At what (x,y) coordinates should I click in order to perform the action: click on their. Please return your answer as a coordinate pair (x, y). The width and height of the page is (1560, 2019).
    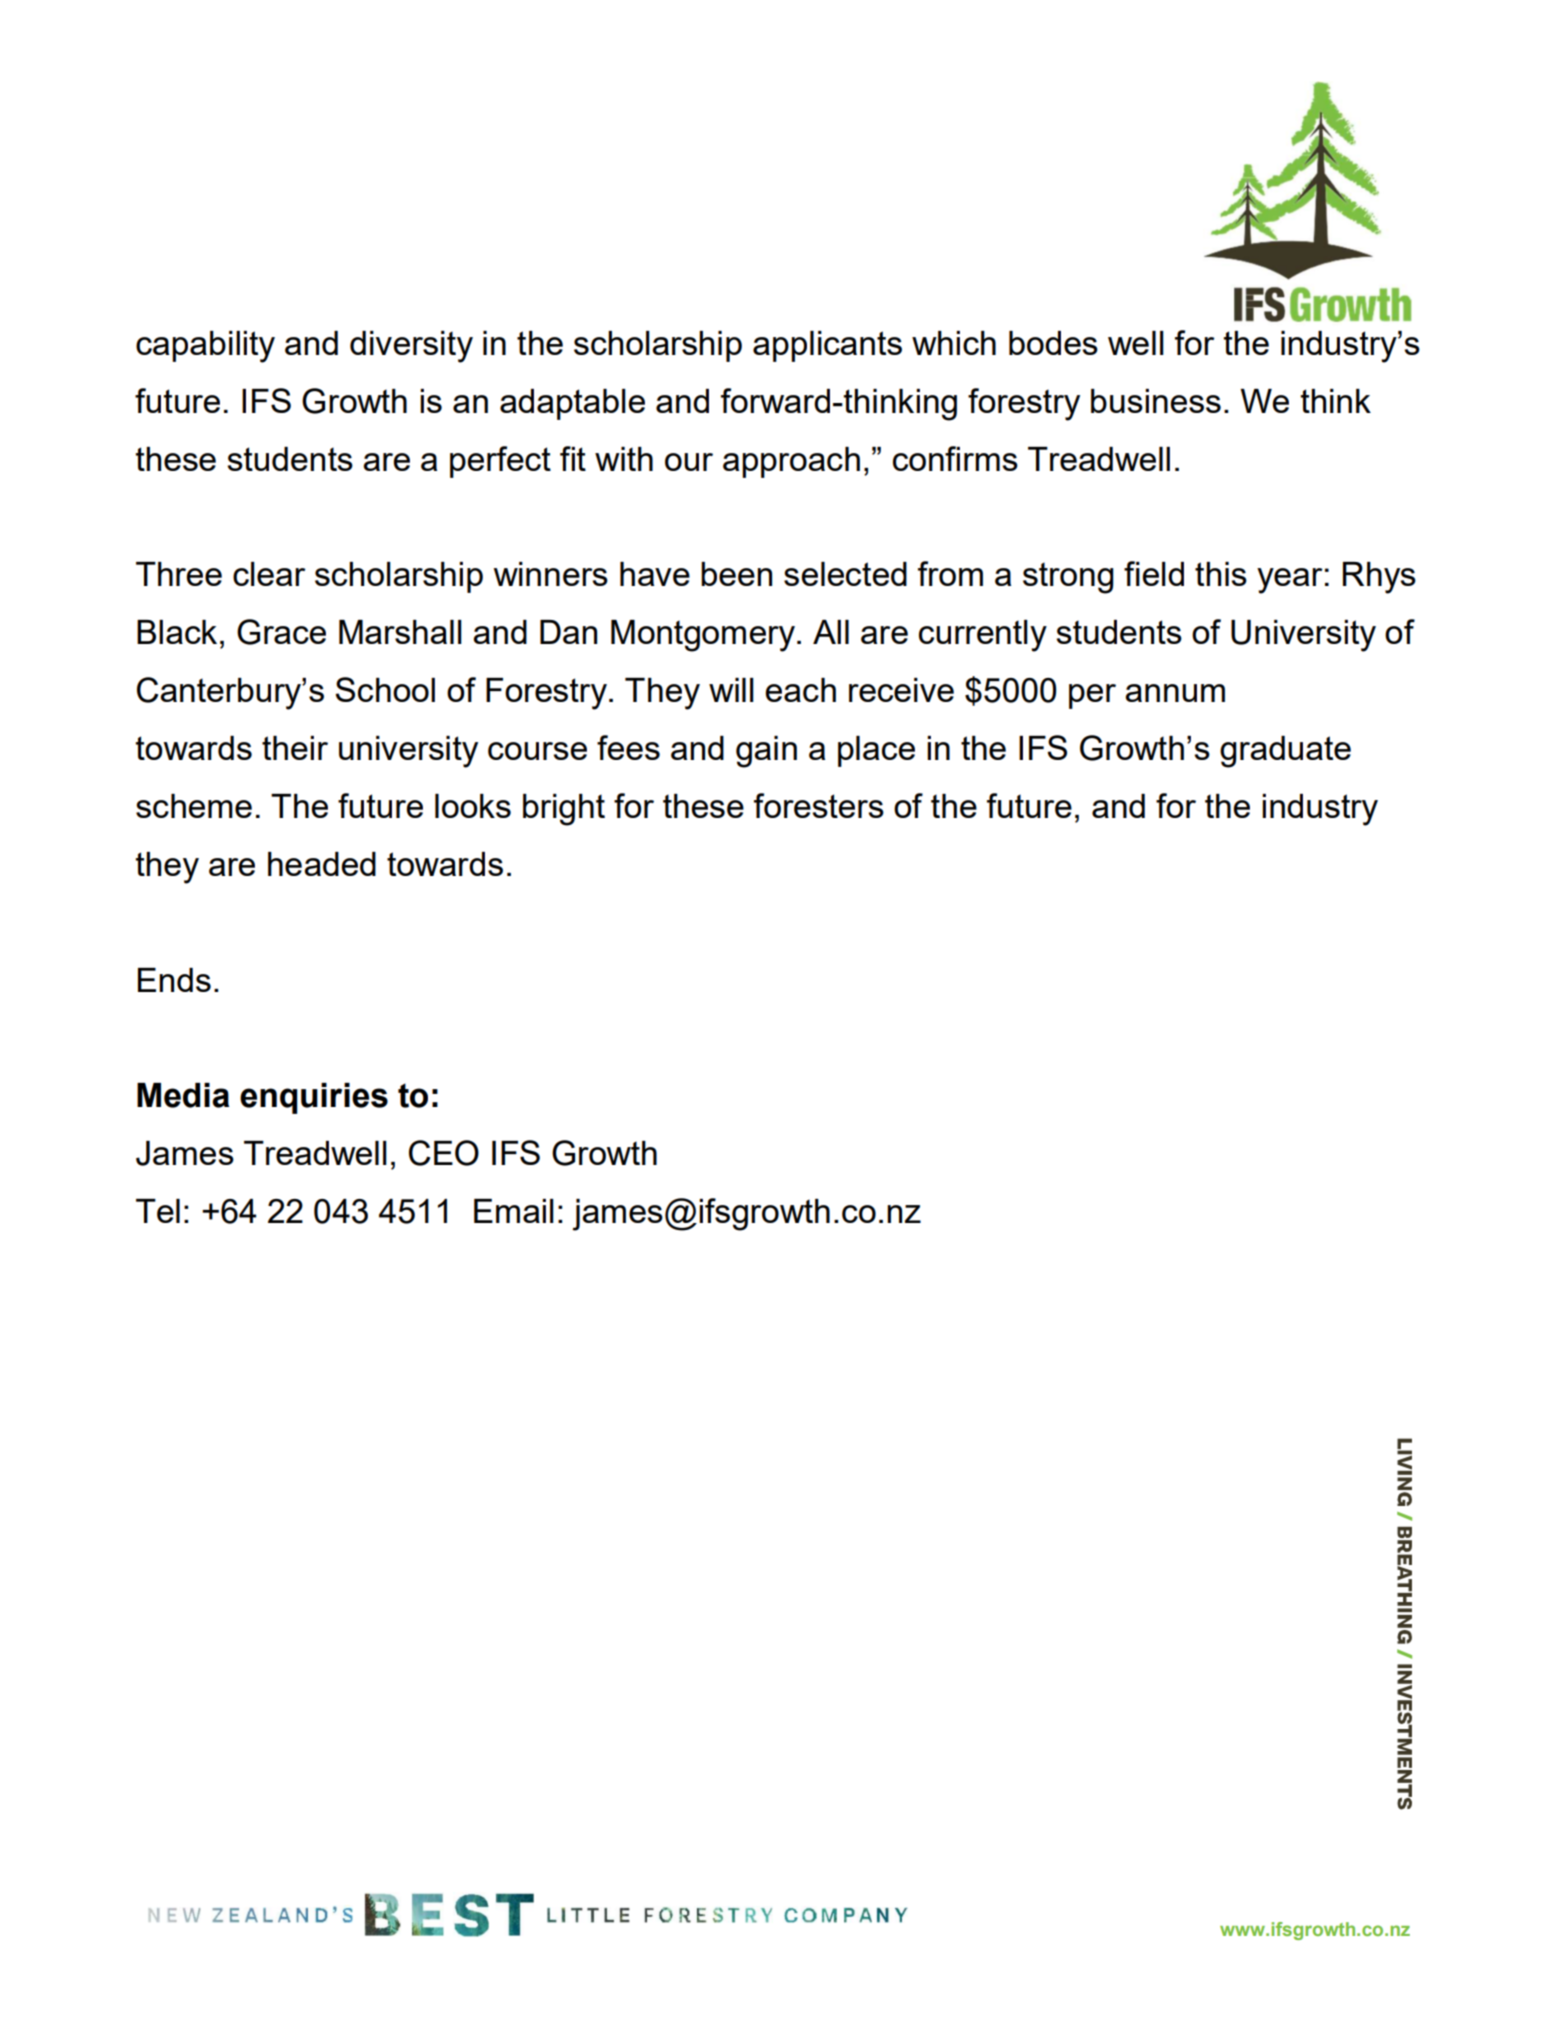
    Looking at the image, I should click on (295, 748).
